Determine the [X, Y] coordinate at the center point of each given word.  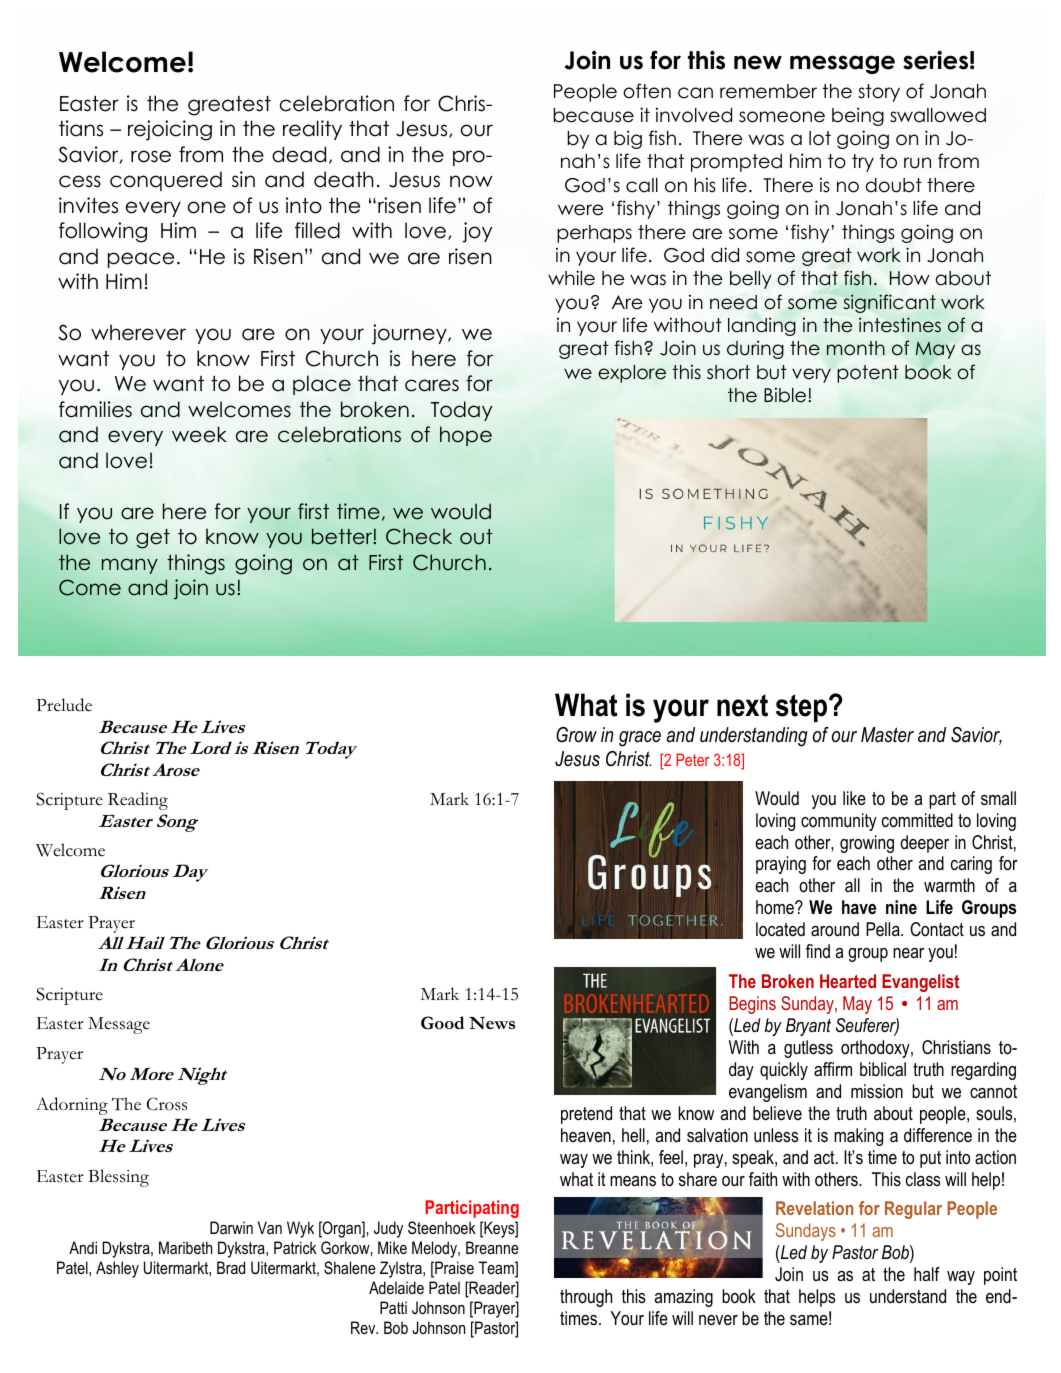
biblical [883, 1069]
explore [632, 374]
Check [419, 536]
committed [917, 820]
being [858, 116]
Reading [138, 801]
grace [640, 739]
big [628, 139]
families [95, 409]
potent [868, 374]
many [130, 566]
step [801, 708]
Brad [231, 1267]
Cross [167, 1104]
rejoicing [170, 130]
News [492, 1023]
